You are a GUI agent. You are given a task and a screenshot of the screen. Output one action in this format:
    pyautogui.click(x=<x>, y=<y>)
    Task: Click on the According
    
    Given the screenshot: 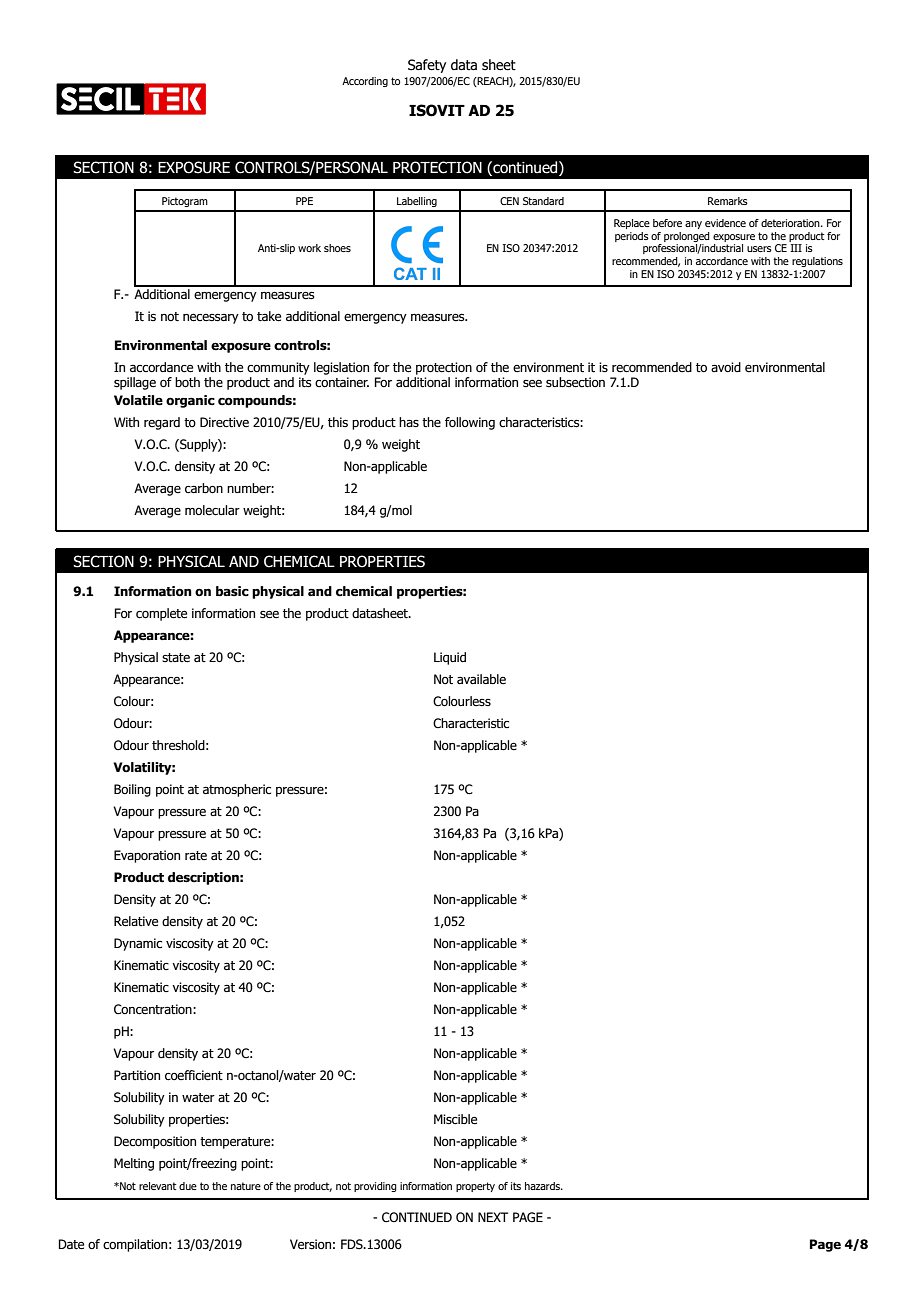 What is the action you would take?
    pyautogui.click(x=365, y=82)
